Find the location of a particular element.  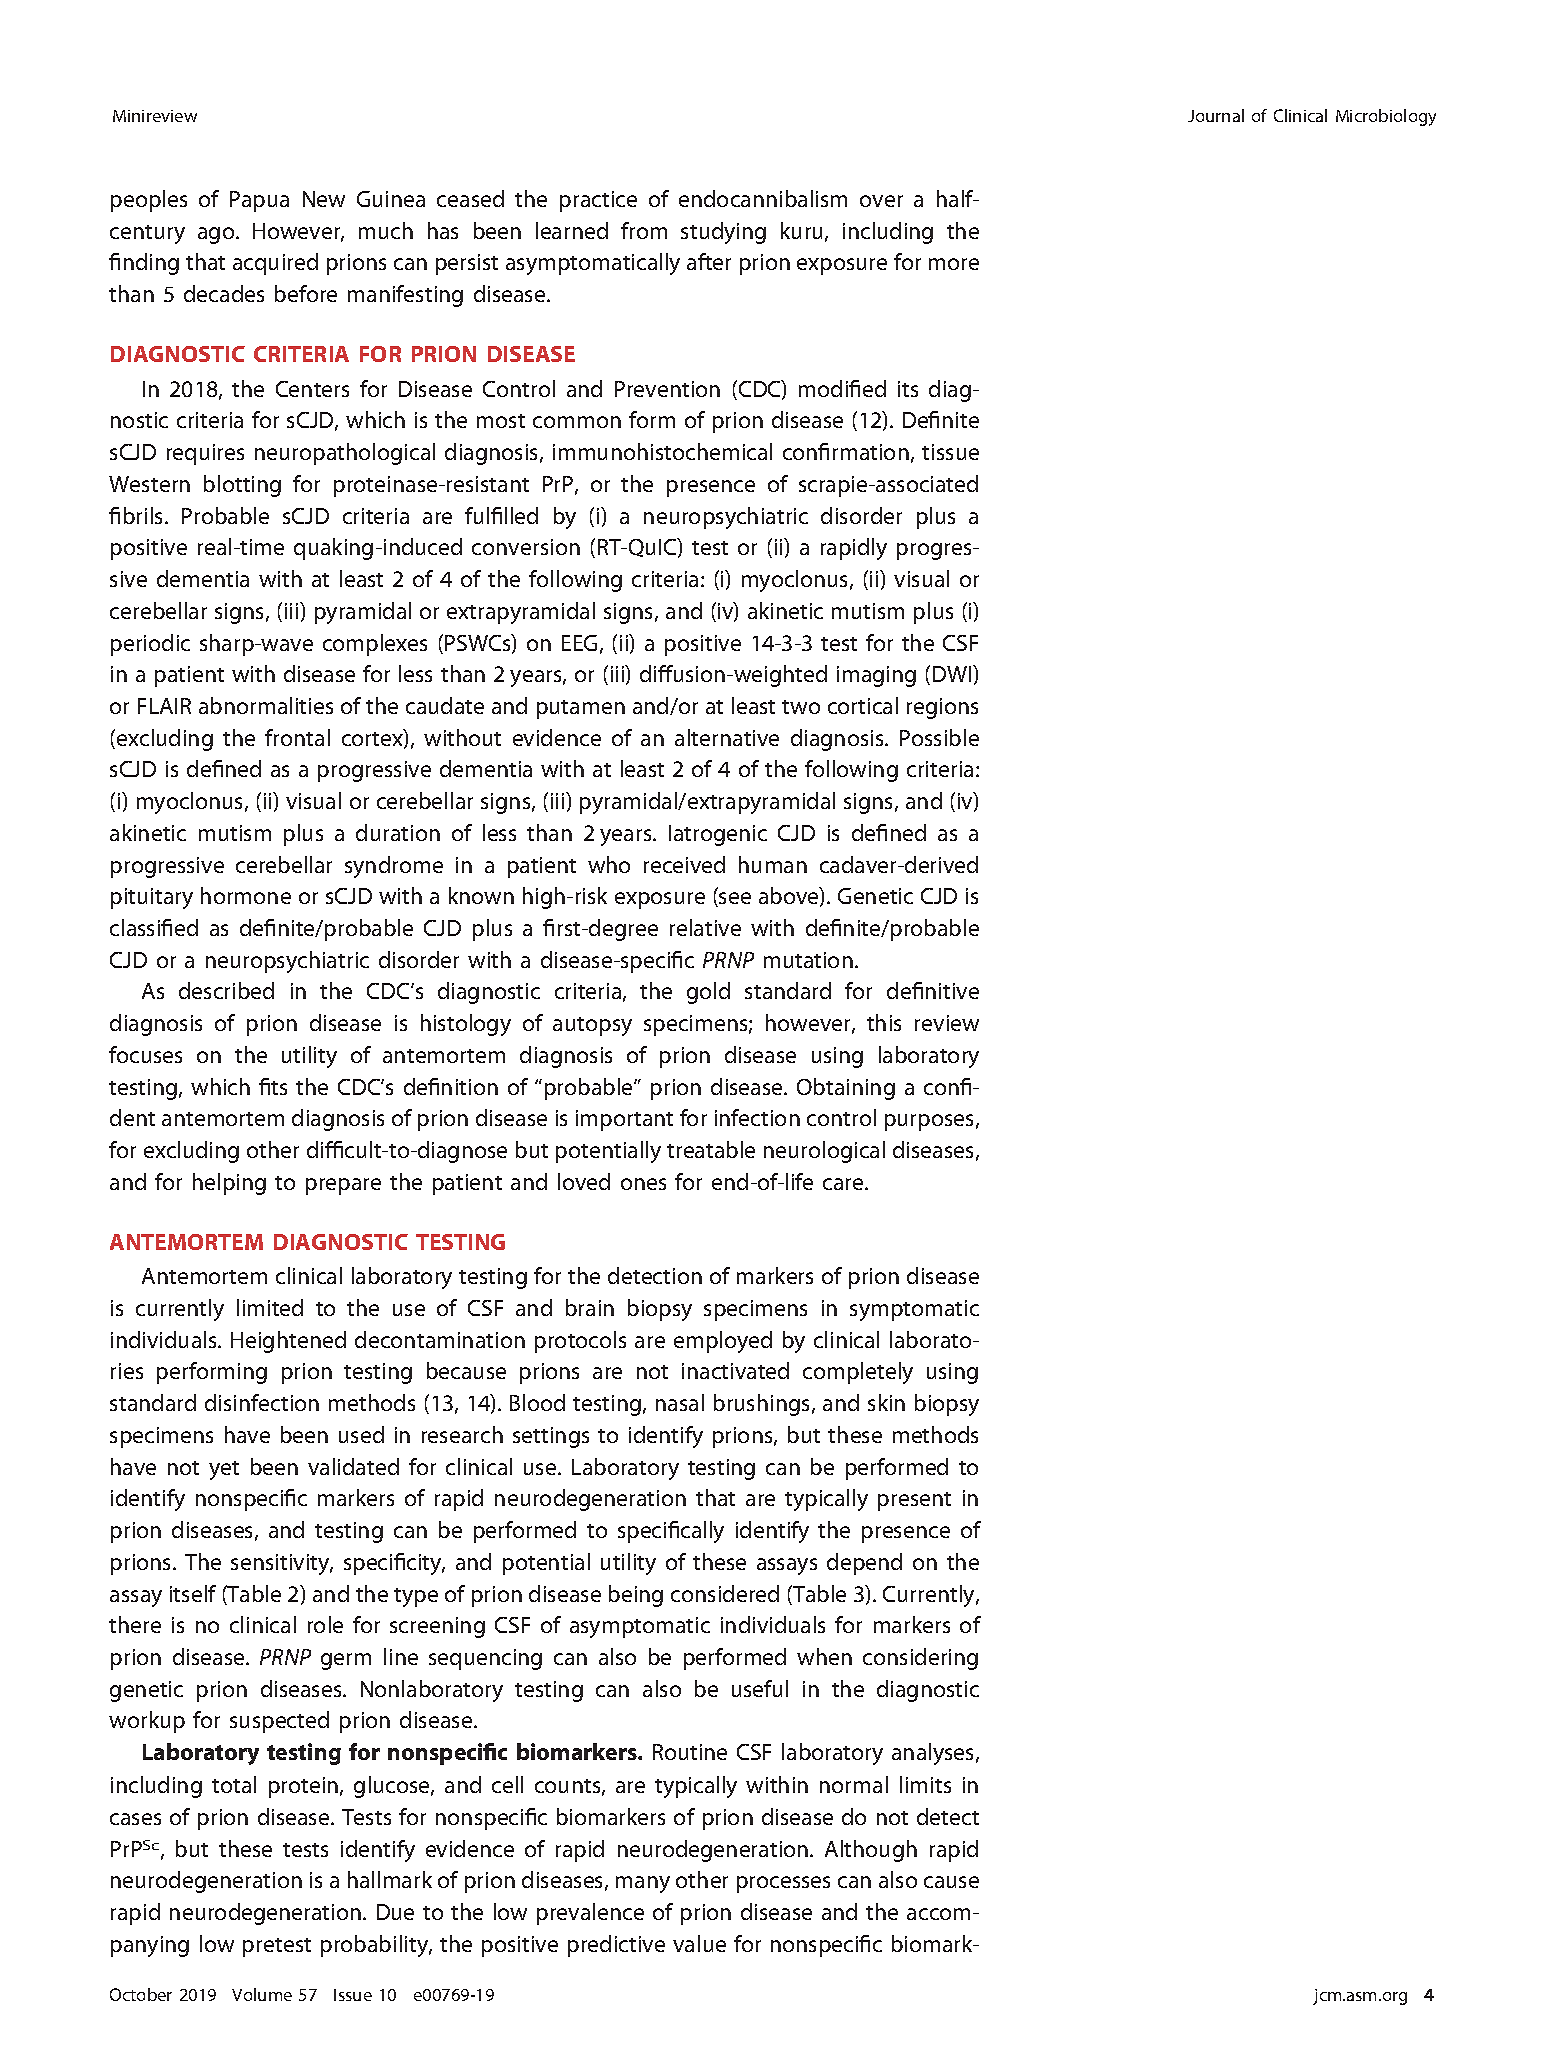

studying is located at coordinates (723, 233).
